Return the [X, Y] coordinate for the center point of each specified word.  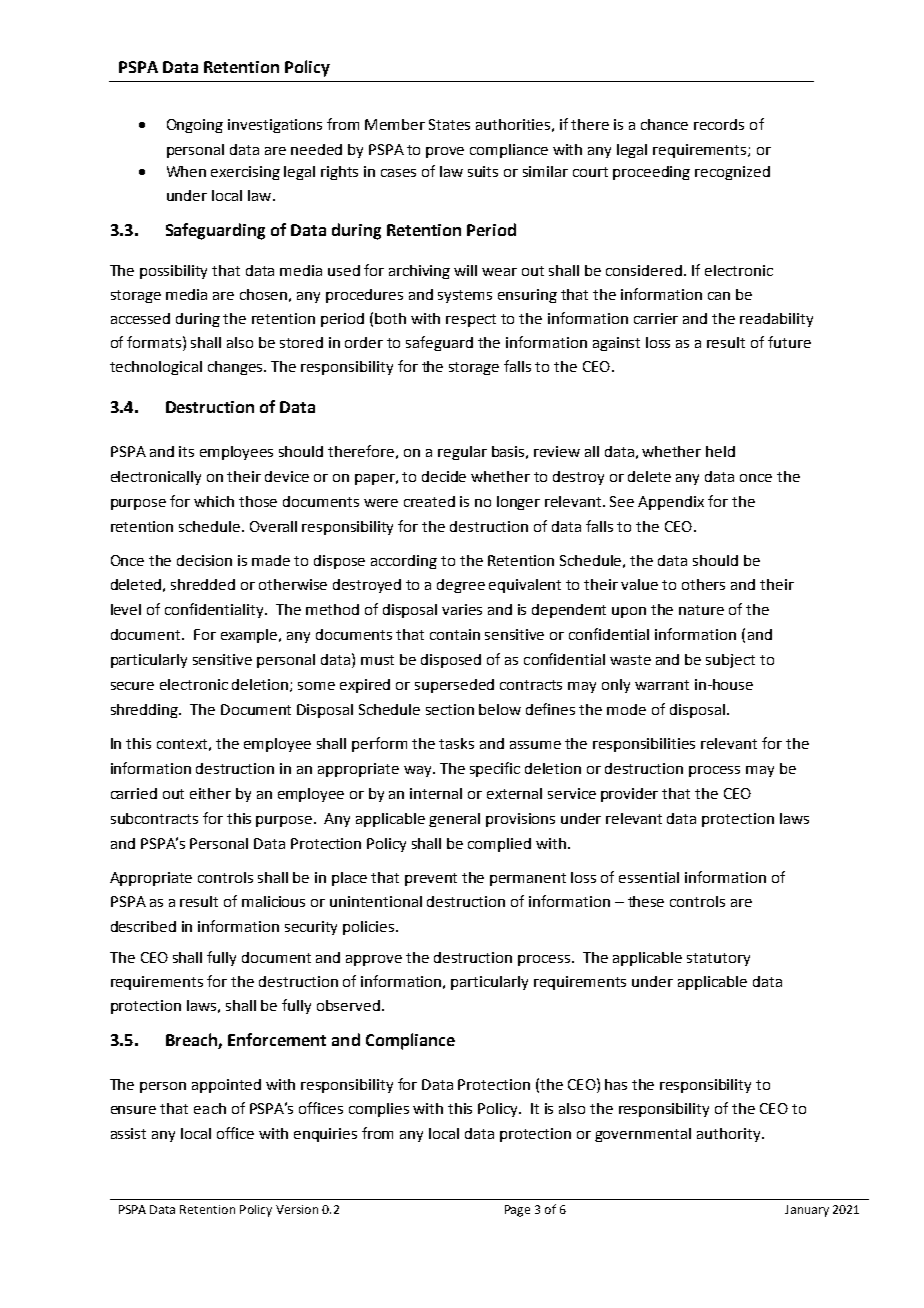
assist [128, 1133]
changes [236, 368]
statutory [718, 959]
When [186, 171]
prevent [431, 879]
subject [730, 661]
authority [730, 1135]
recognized [732, 173]
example [250, 636]
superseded [454, 686]
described [143, 926]
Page [517, 1211]
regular [462, 453]
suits [483, 171]
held [720, 451]
